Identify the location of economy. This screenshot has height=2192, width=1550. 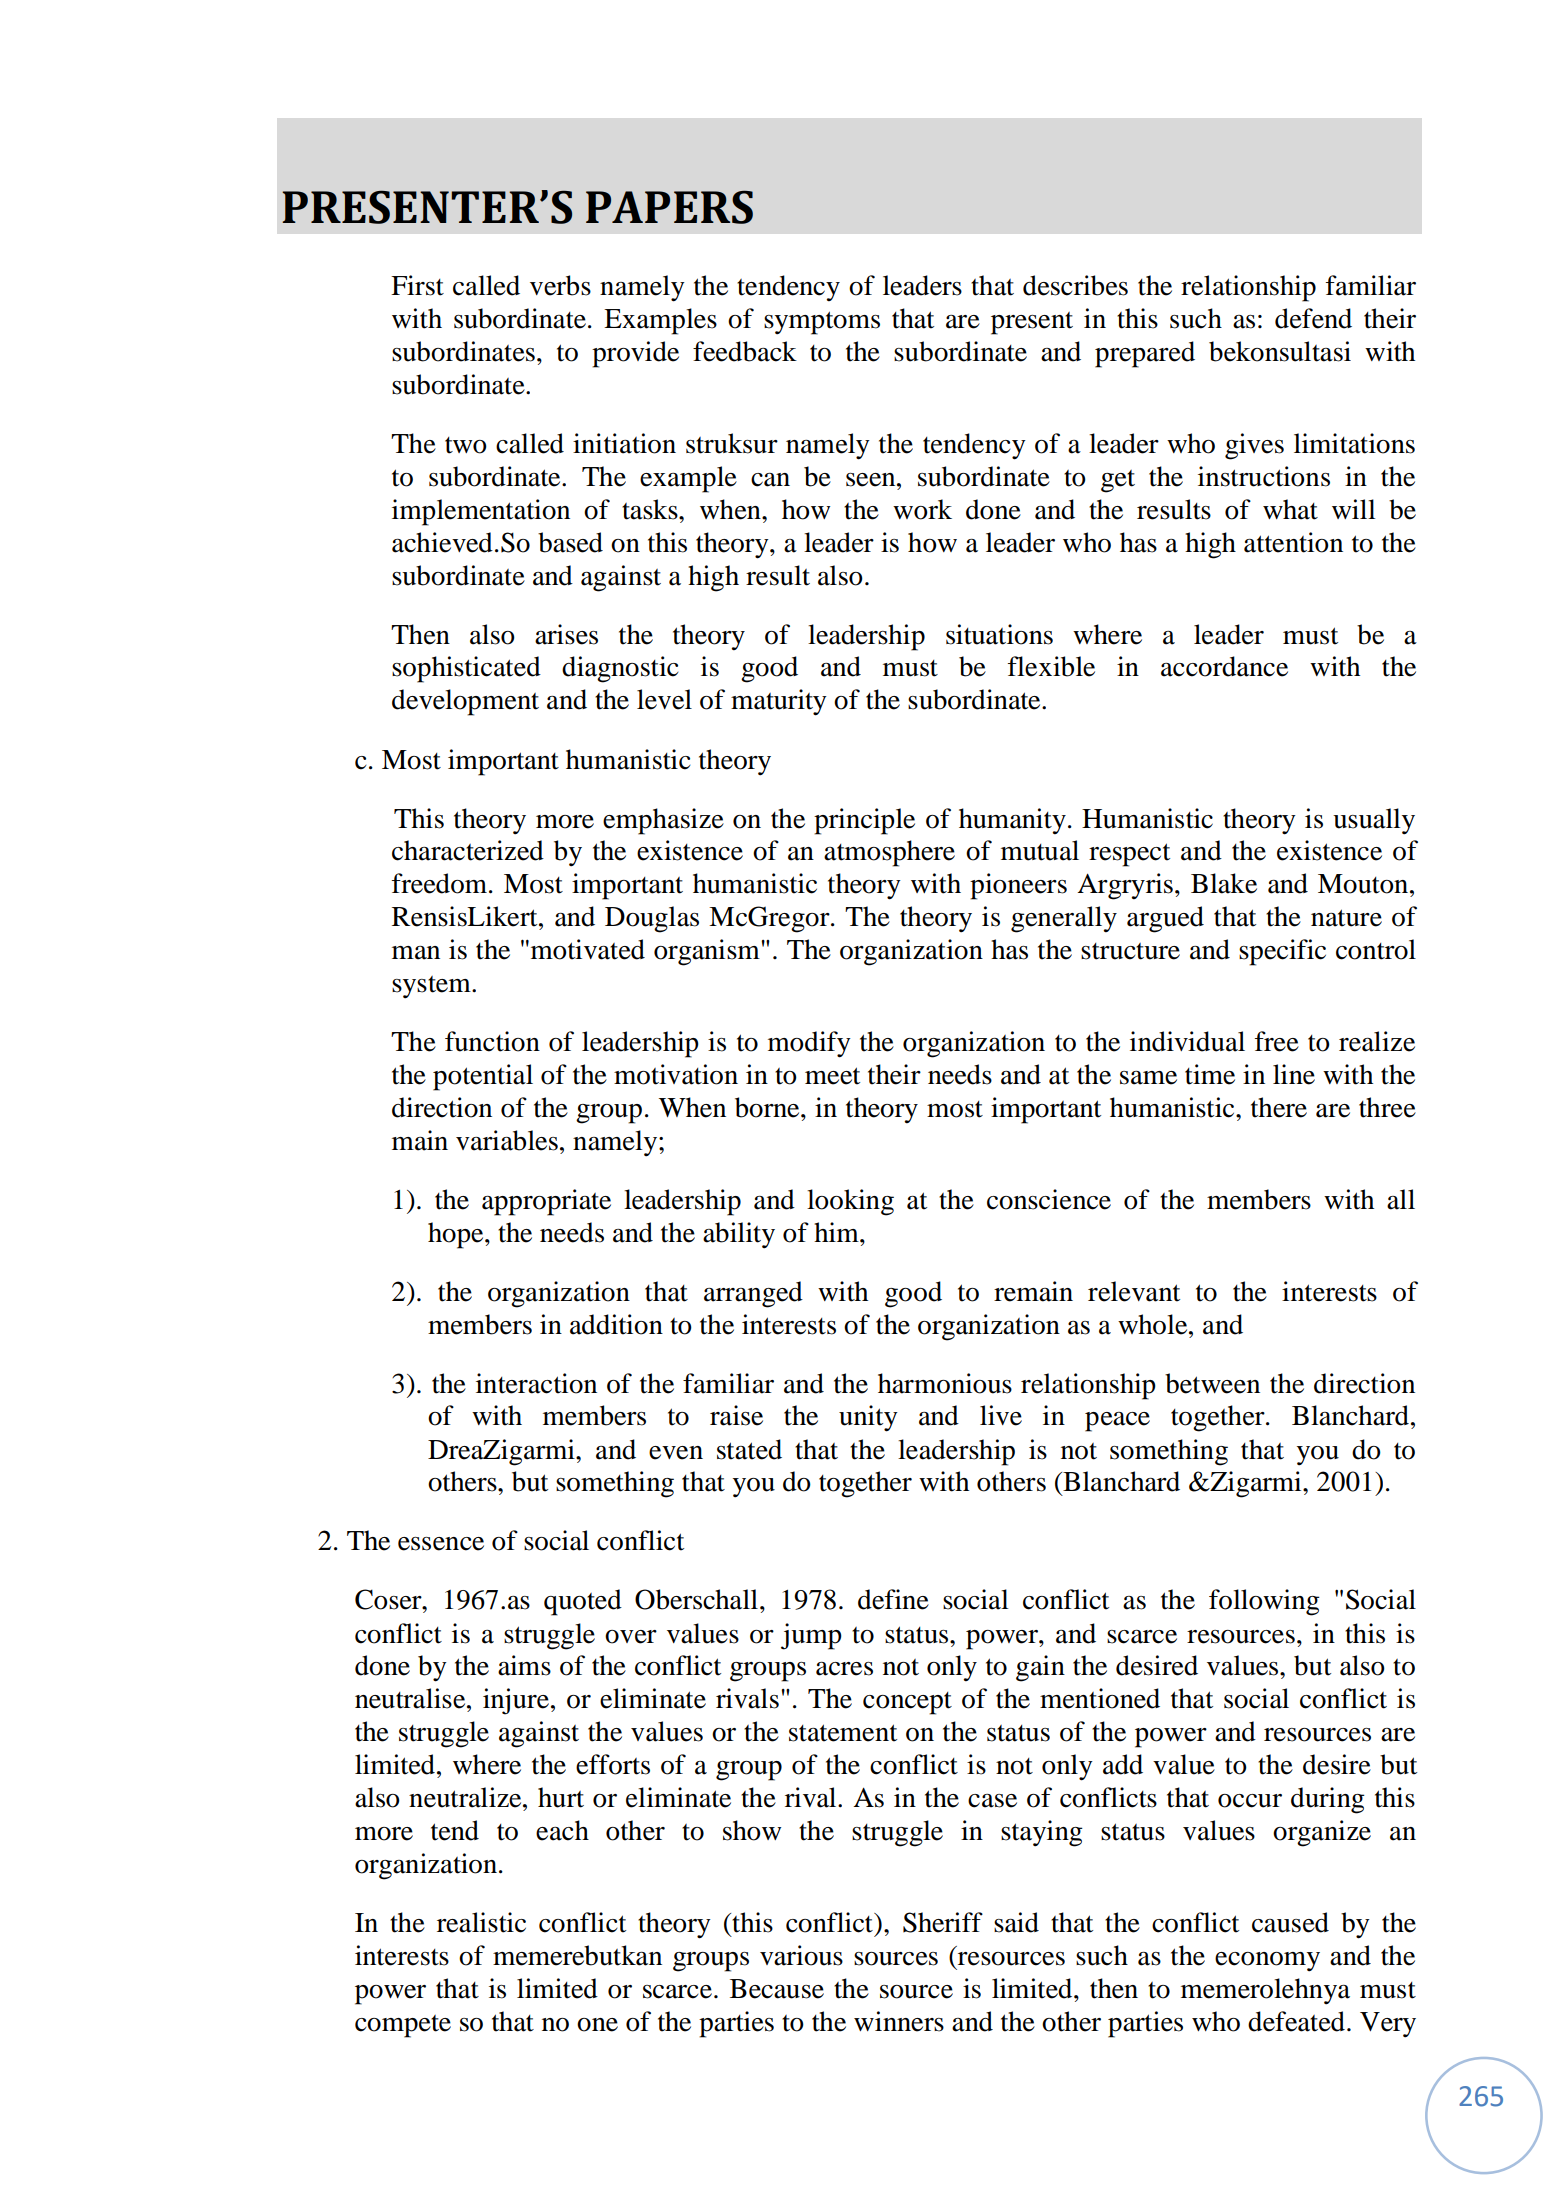
(1267, 1962).
